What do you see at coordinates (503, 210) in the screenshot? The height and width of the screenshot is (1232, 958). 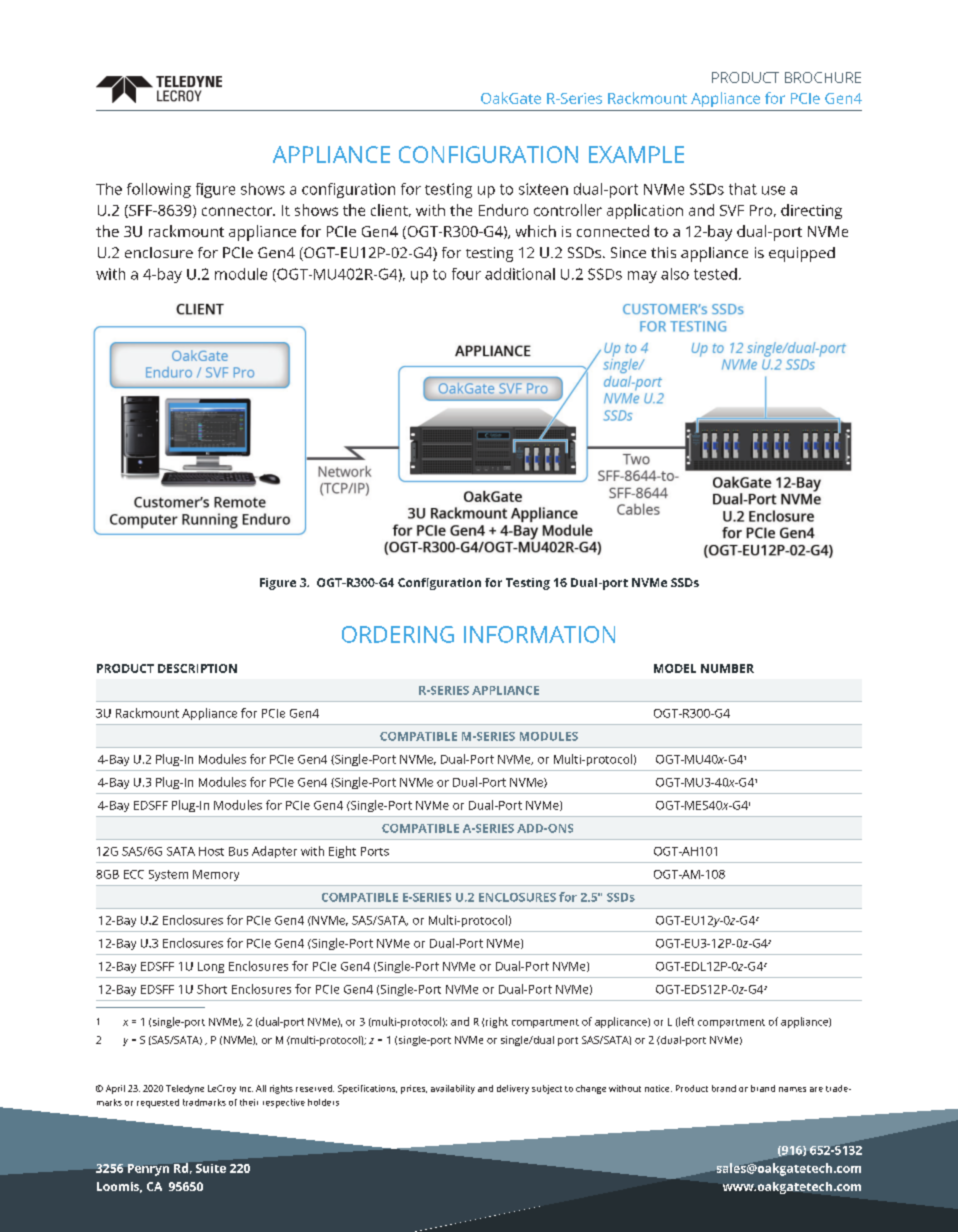 I see `Enduro` at bounding box center [503, 210].
